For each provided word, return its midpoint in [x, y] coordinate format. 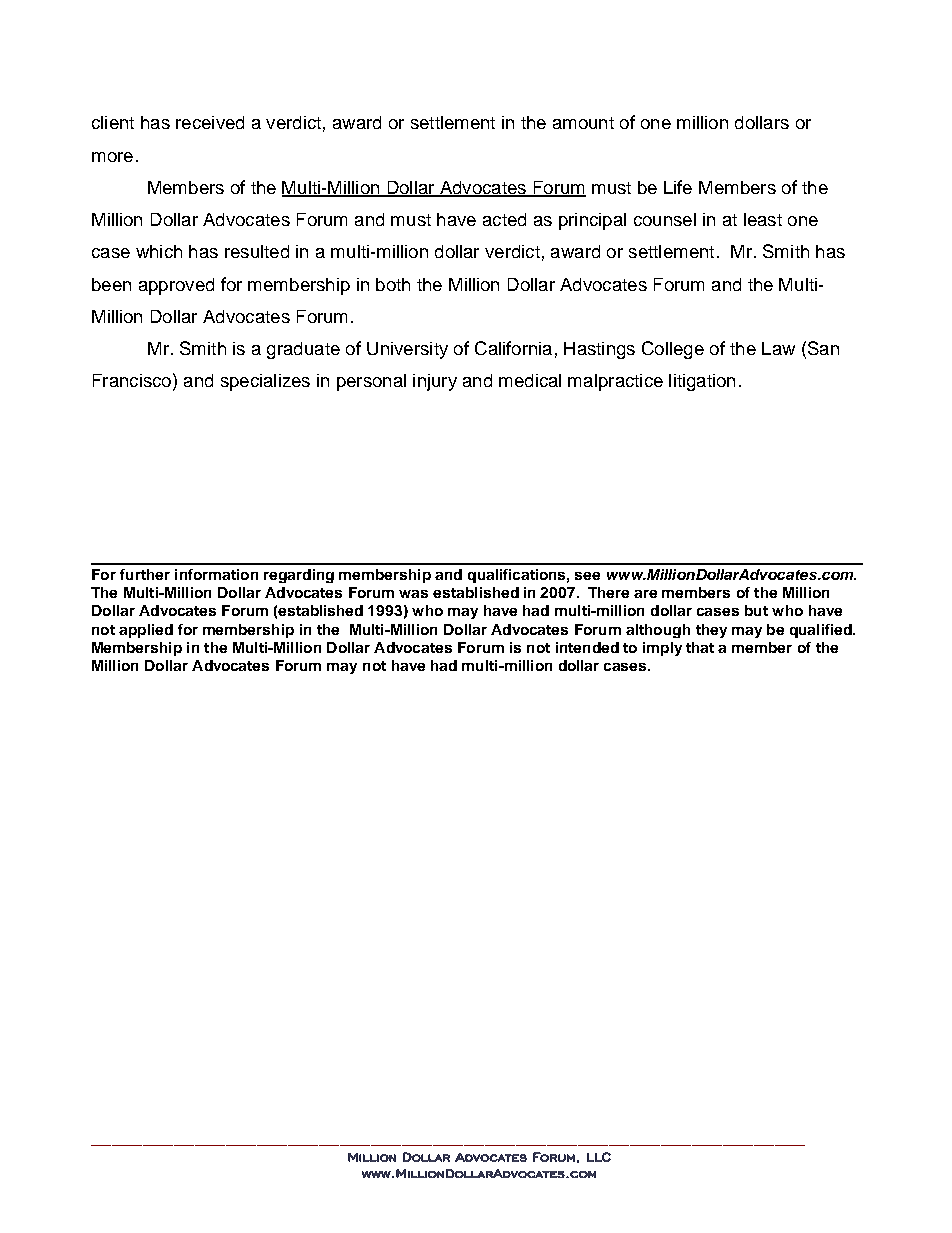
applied [146, 631]
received [210, 122]
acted [504, 219]
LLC [599, 1157]
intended [587, 647]
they [711, 631]
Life [678, 187]
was [413, 594]
